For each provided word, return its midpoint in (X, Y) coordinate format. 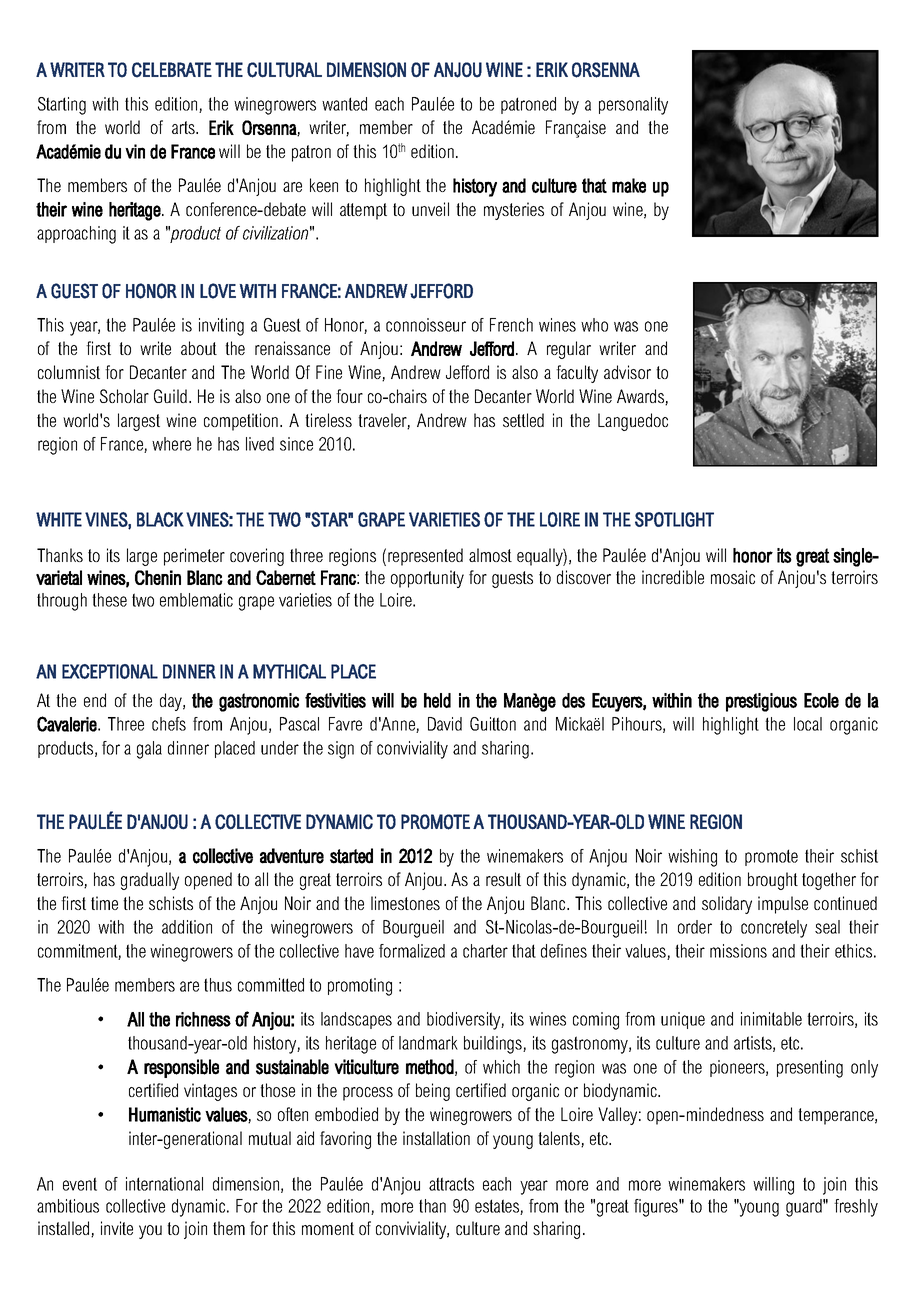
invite (117, 1228)
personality (633, 106)
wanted (344, 104)
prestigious (761, 702)
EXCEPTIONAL (110, 671)
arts (184, 127)
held (437, 700)
